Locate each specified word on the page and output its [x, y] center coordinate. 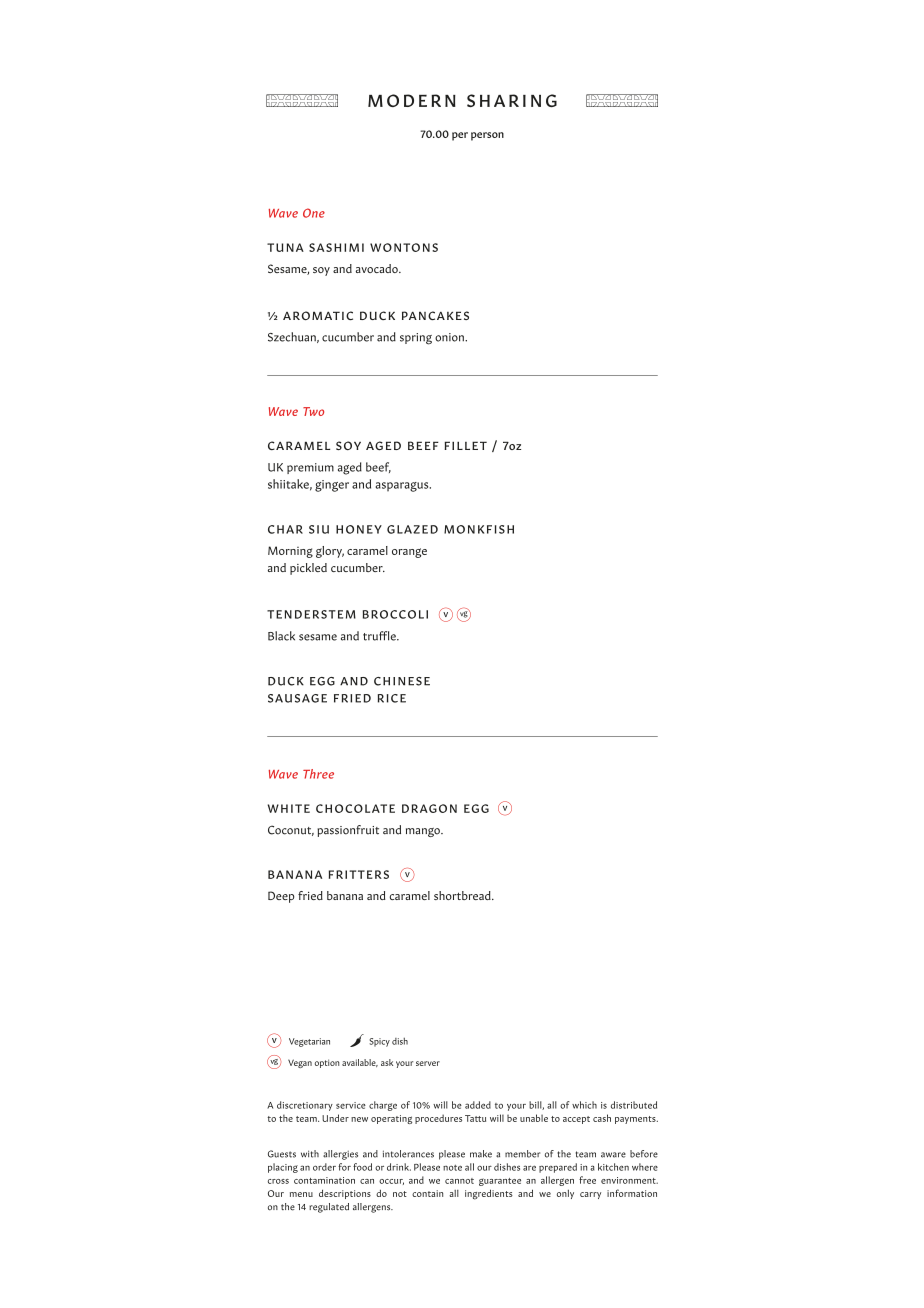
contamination [324, 1180]
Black [281, 636]
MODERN [412, 100]
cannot [459, 1181]
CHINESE [402, 681]
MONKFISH [479, 529]
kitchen [613, 1167]
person [487, 136]
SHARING [512, 100]
